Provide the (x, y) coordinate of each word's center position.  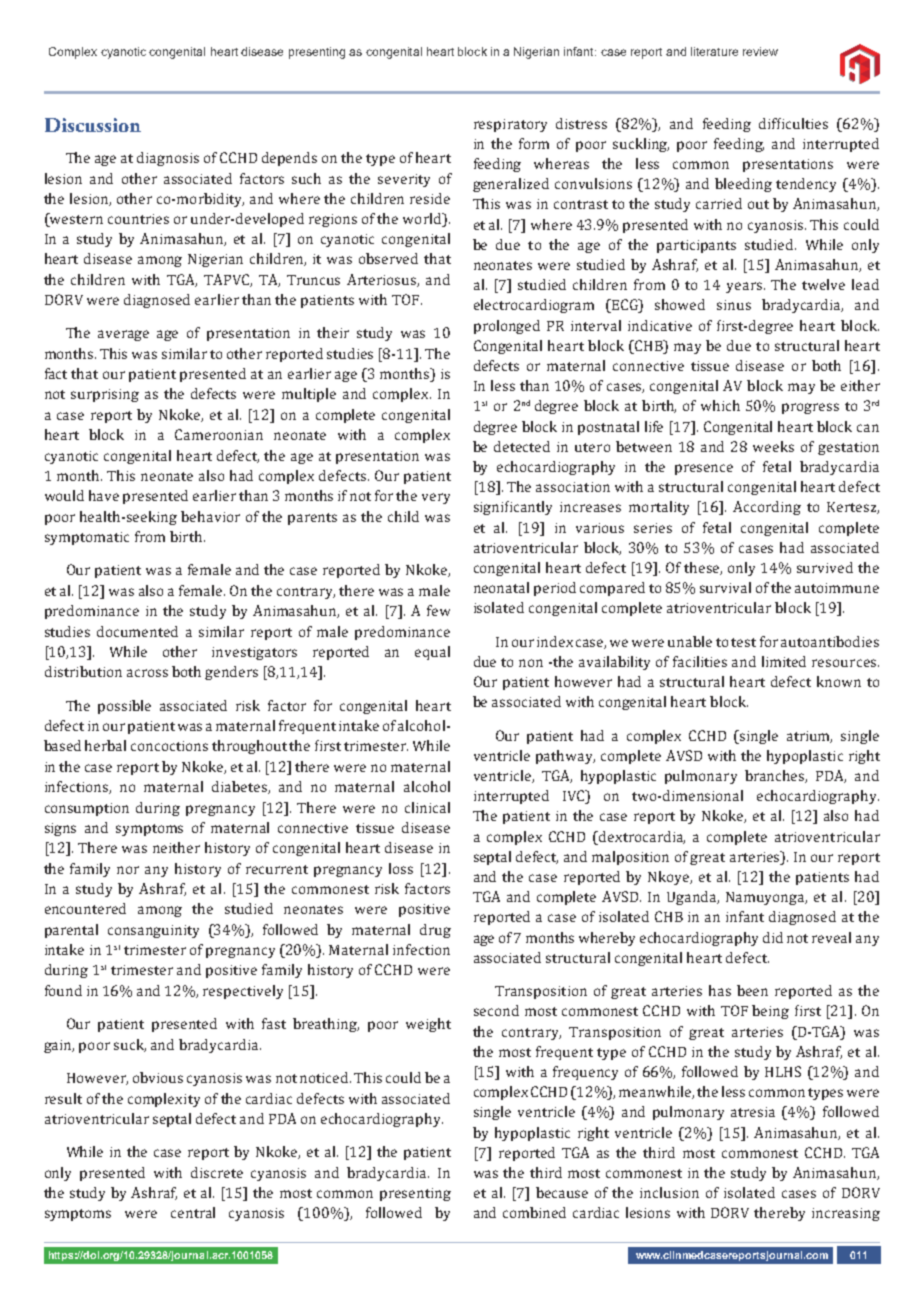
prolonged (507, 327)
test (743, 642)
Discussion (93, 125)
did (773, 937)
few (438, 610)
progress (810, 408)
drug (435, 931)
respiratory (510, 125)
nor (128, 870)
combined (534, 1212)
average (123, 335)
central (193, 1212)
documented (137, 631)
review (760, 51)
